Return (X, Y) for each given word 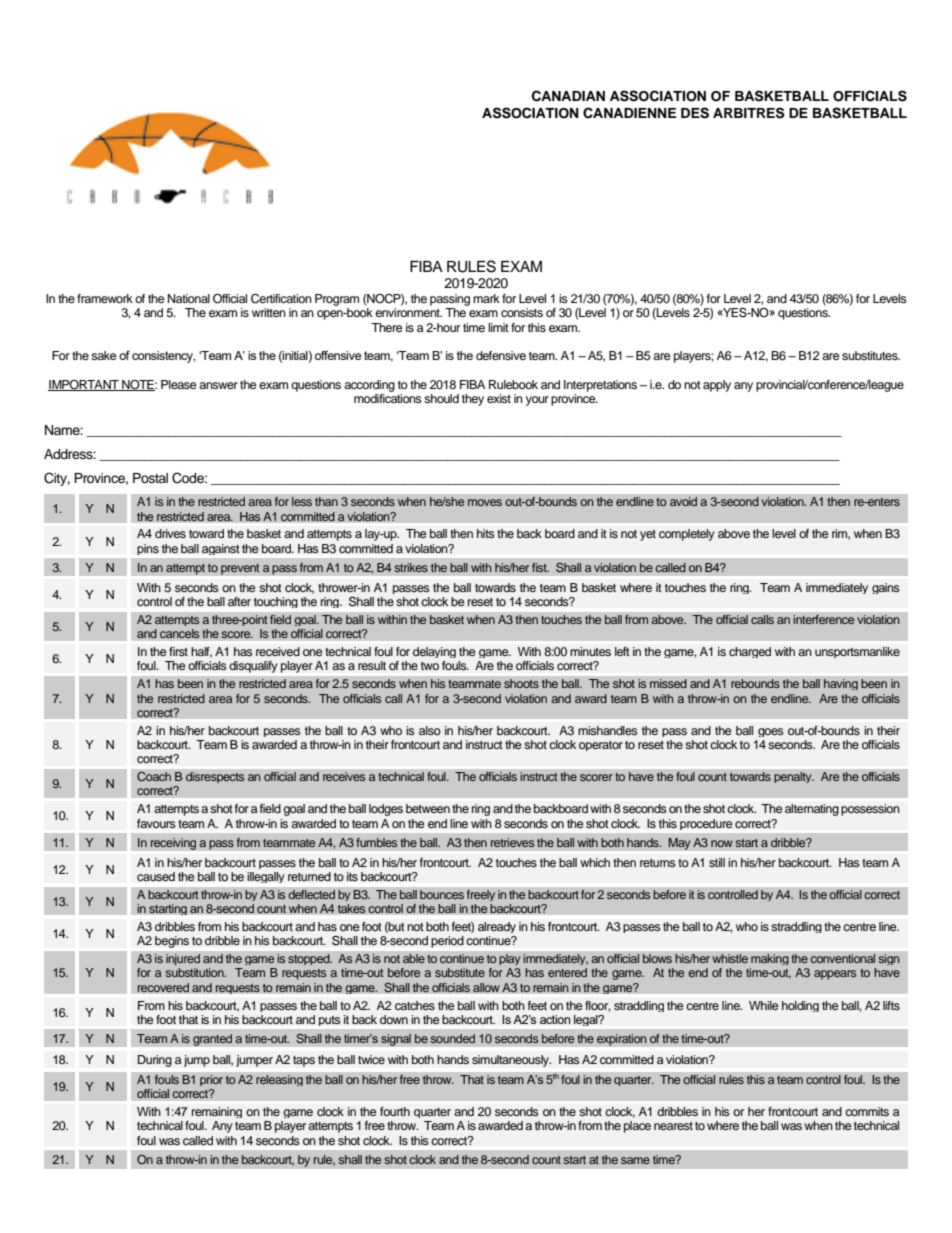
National (189, 298)
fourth (395, 1111)
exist (499, 398)
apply (717, 386)
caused (156, 876)
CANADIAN (568, 96)
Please (179, 384)
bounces (442, 895)
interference (824, 620)
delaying (434, 652)
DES (695, 113)
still (717, 862)
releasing (279, 1080)
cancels (180, 634)
